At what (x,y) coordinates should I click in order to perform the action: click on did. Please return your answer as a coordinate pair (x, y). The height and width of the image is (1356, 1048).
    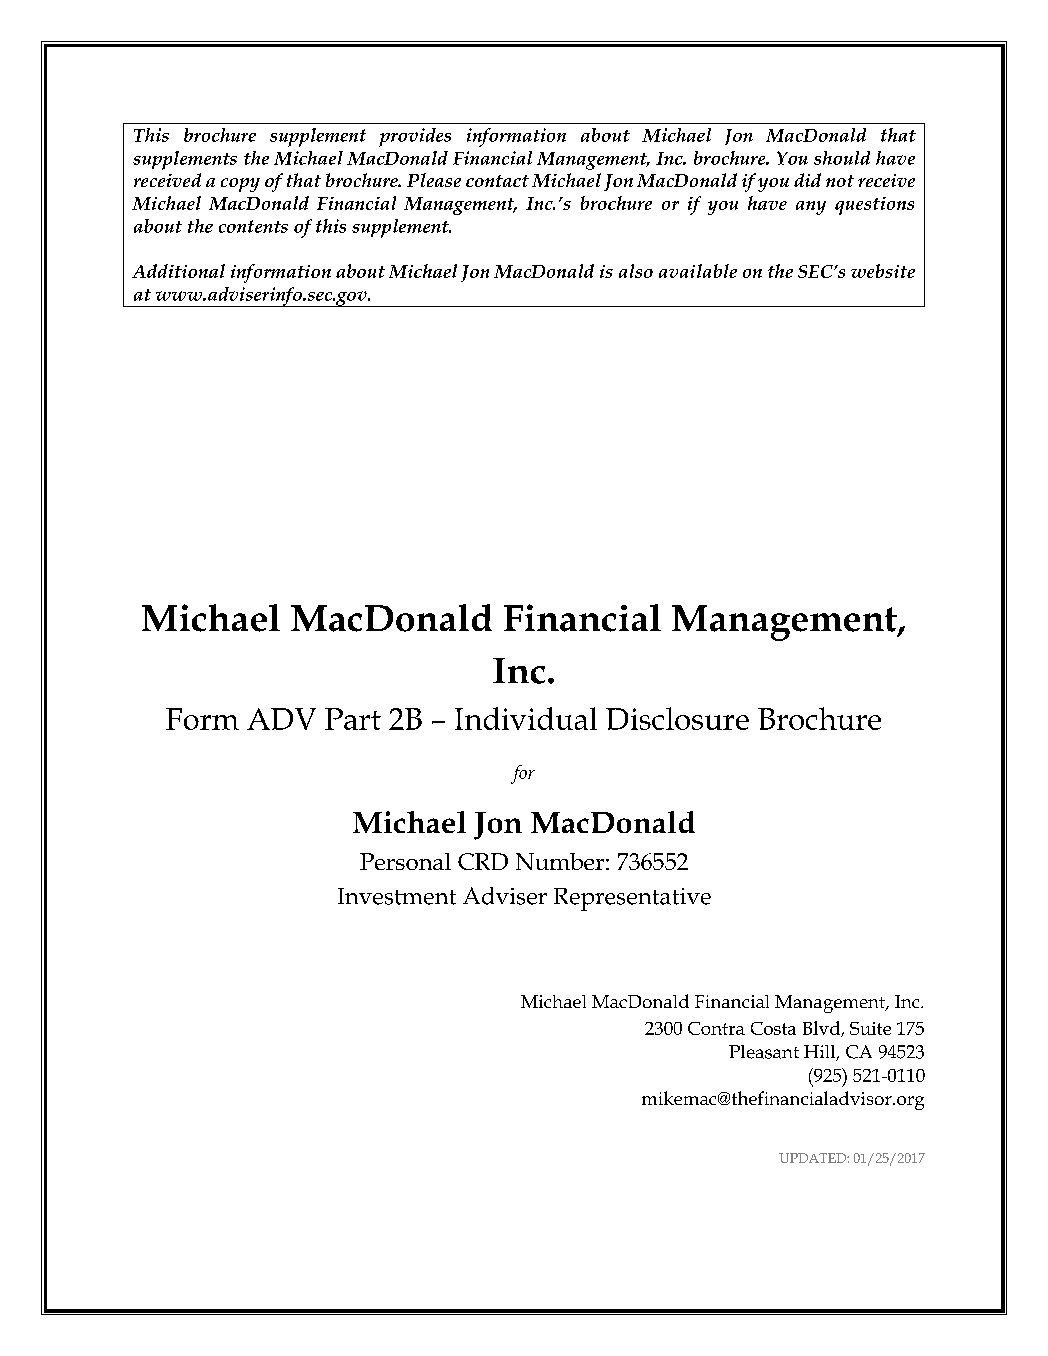
    Looking at the image, I should click on (807, 180).
